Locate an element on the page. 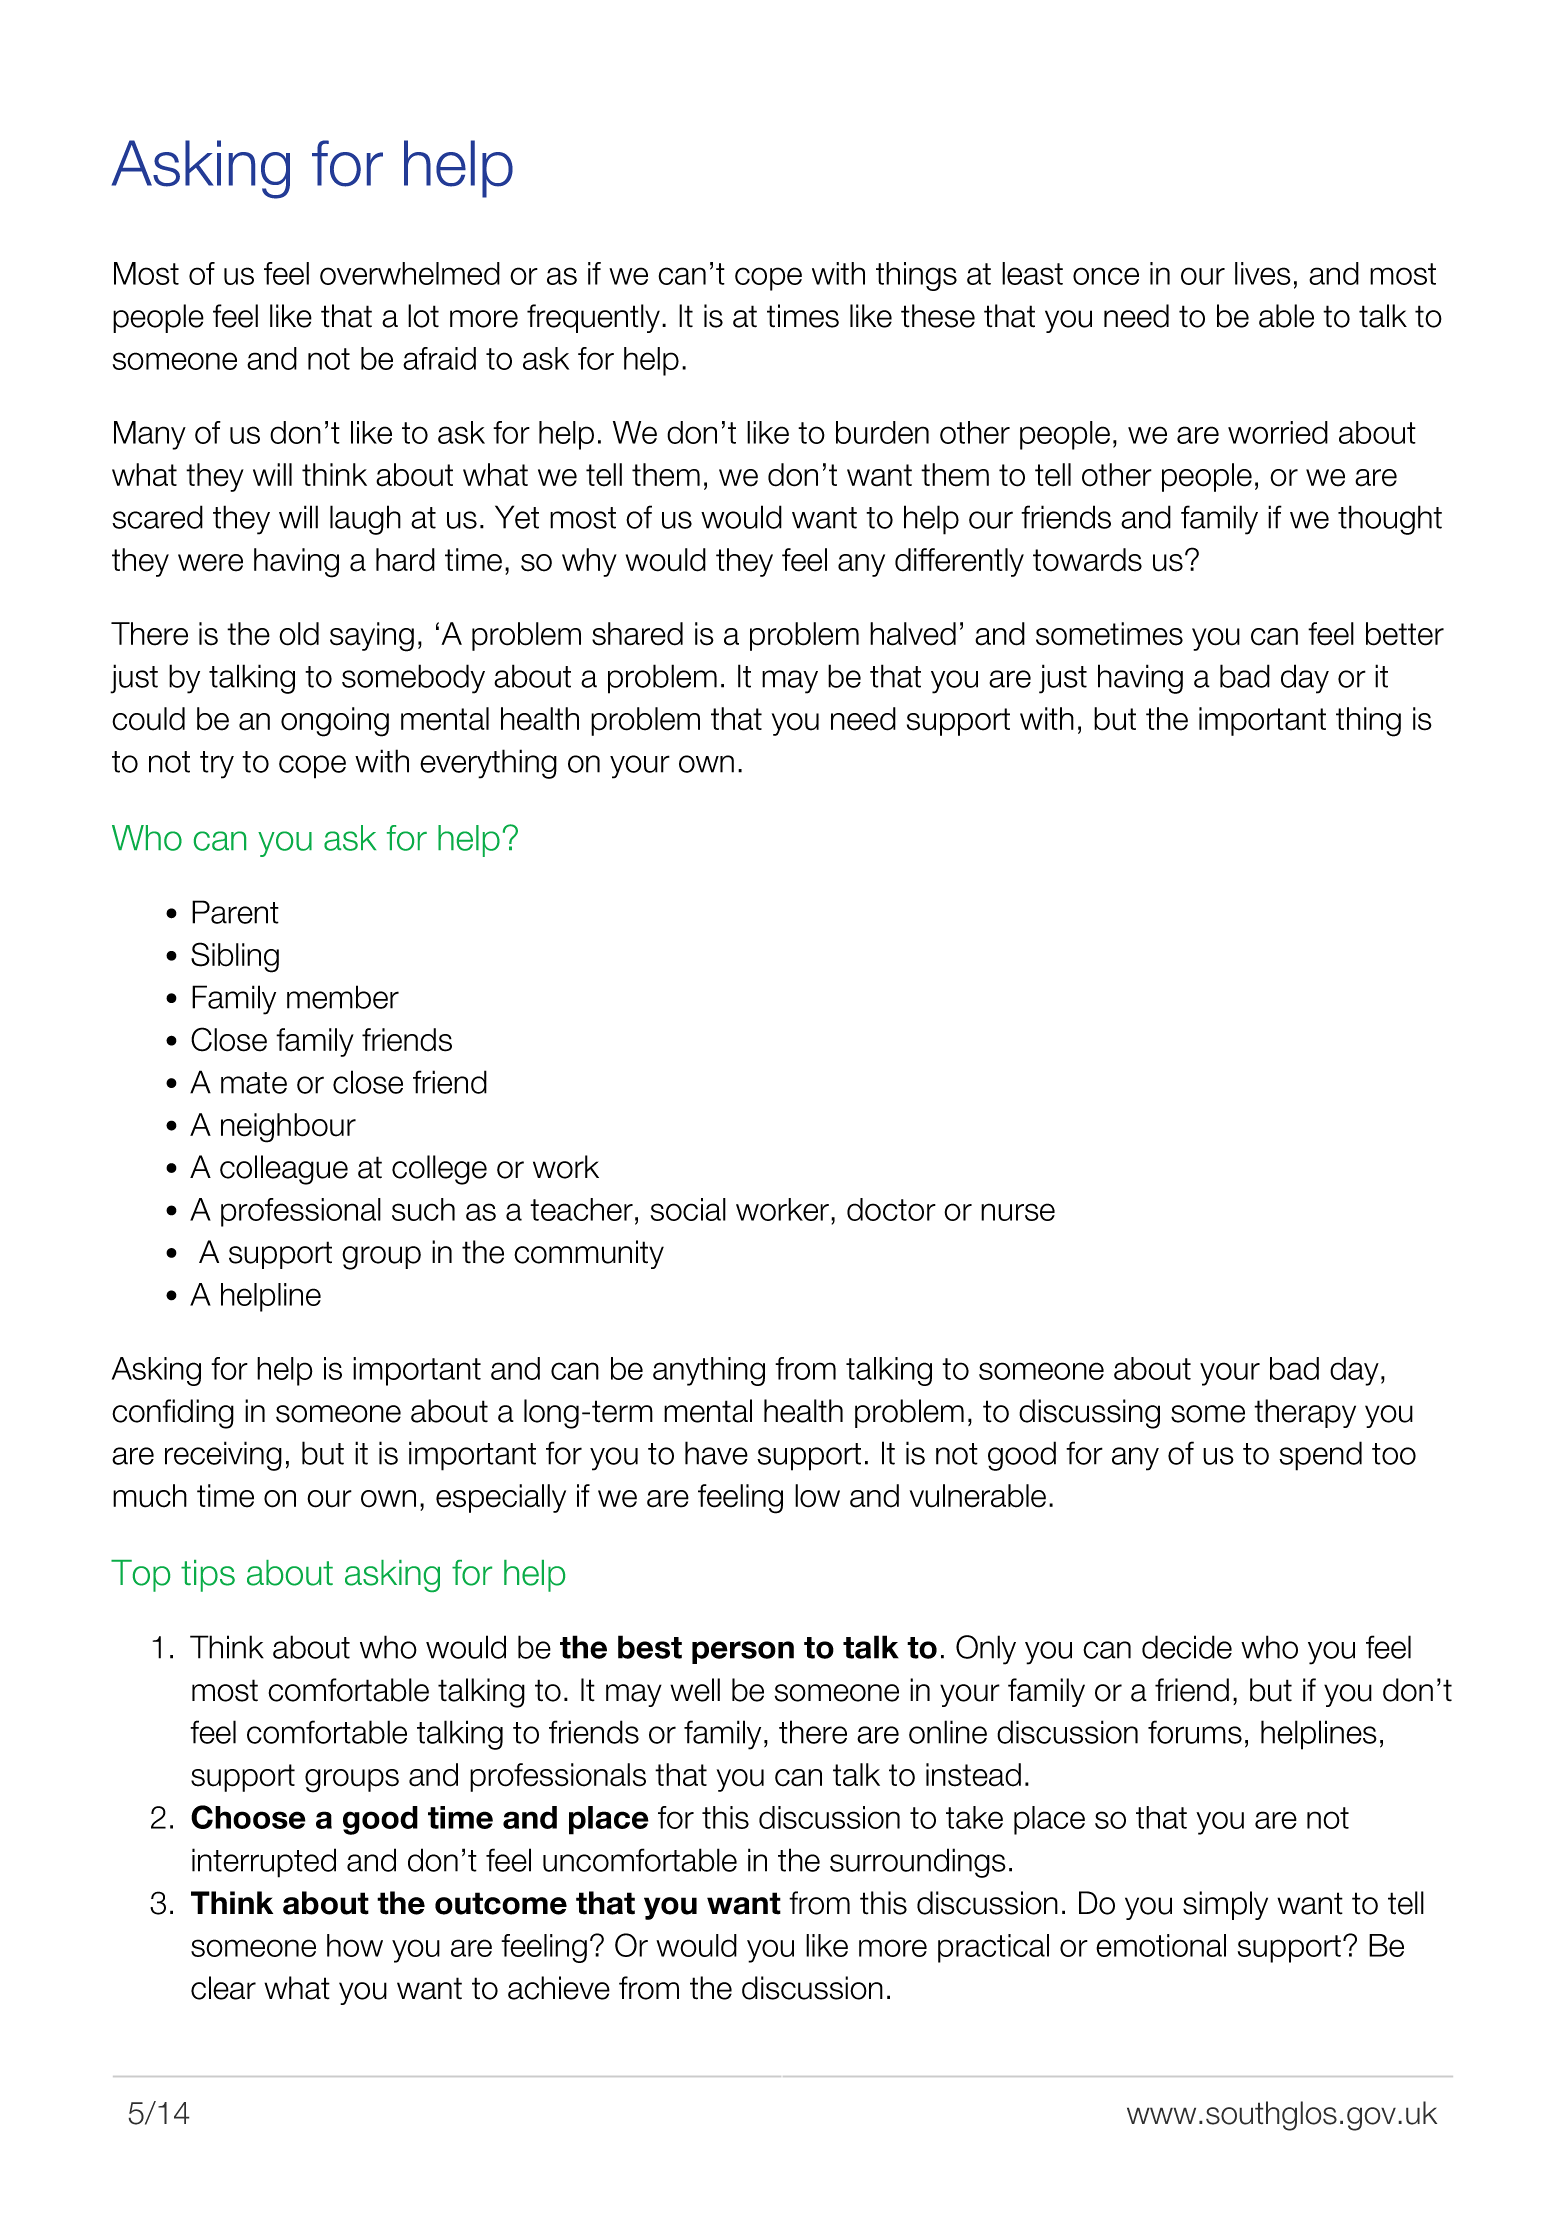 Image resolution: width=1565 pixels, height=2214 pixels. social is located at coordinates (688, 1209).
